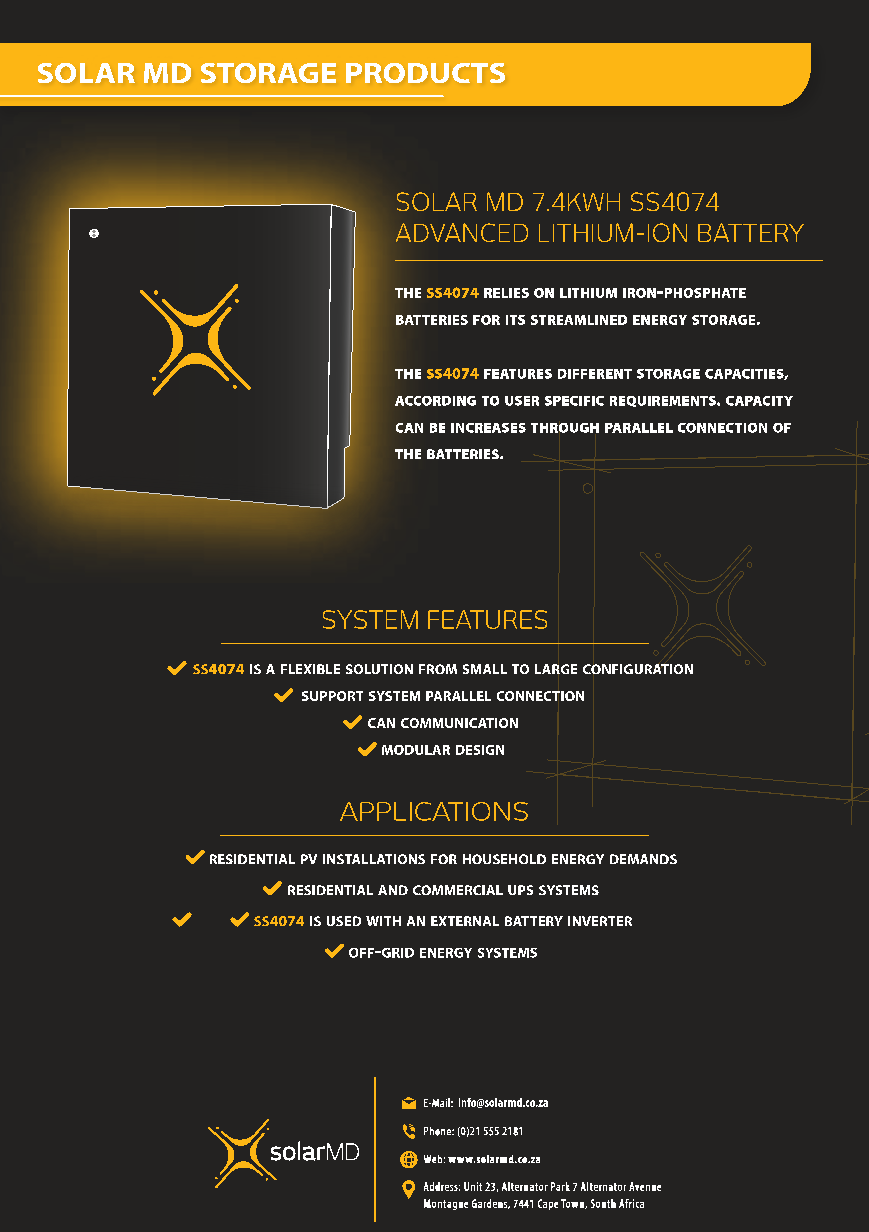  Describe the element at coordinates (643, 859) in the screenshot. I see `DEMANDS` at that location.
